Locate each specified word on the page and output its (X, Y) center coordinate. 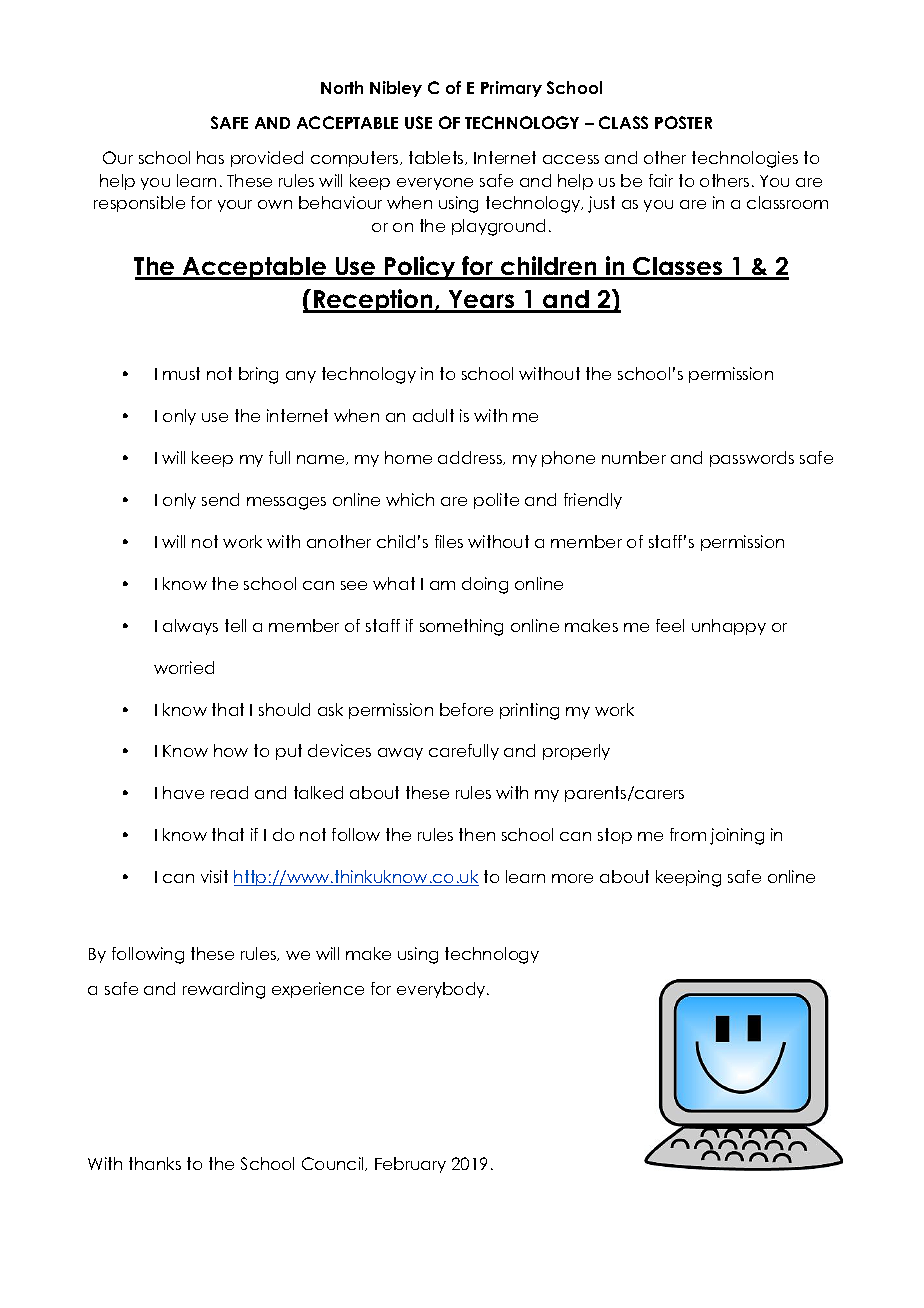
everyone (435, 184)
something (461, 627)
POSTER (683, 122)
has (210, 157)
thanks (155, 1163)
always (190, 627)
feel (670, 625)
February (410, 1165)
